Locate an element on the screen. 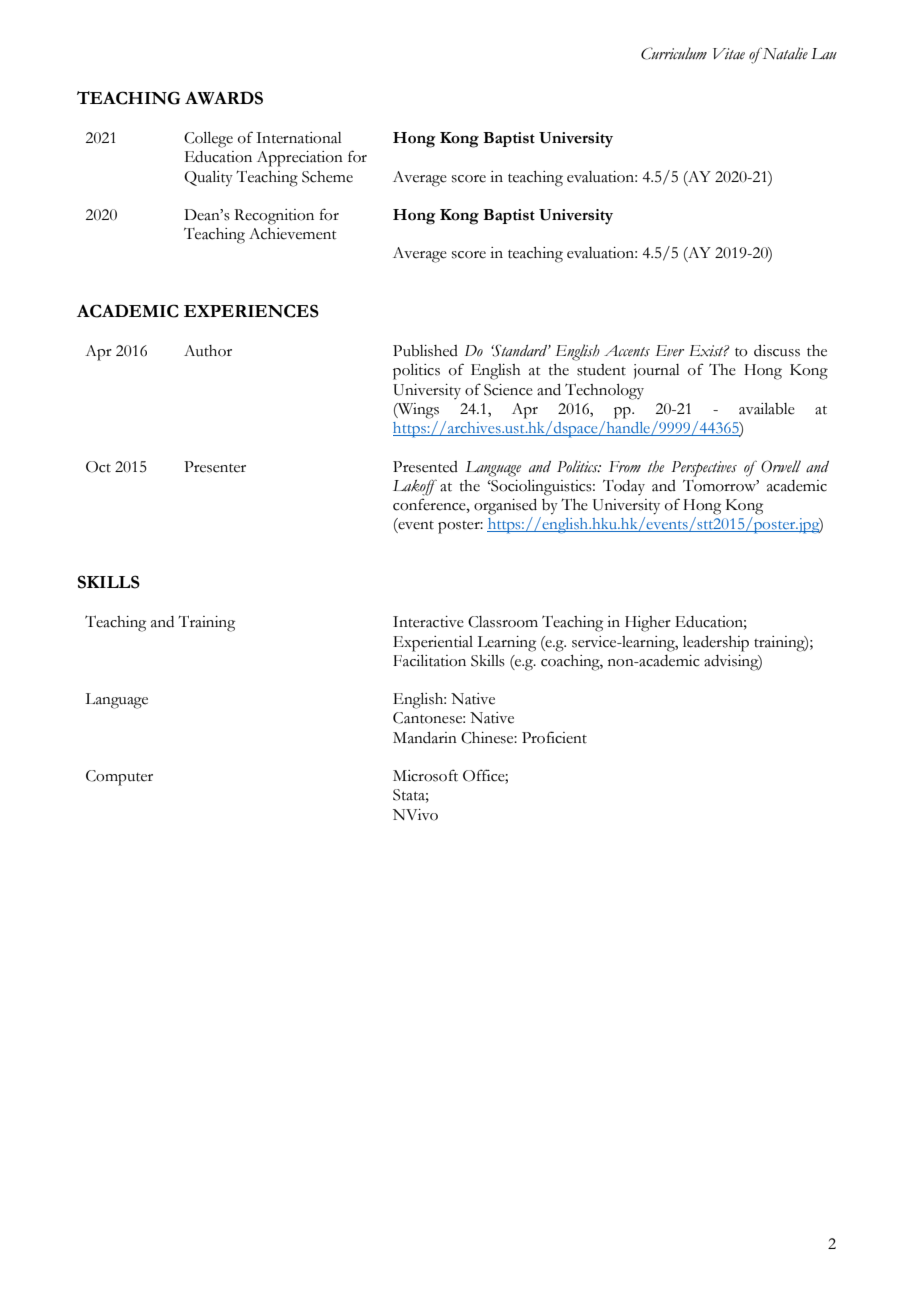  Proficient is located at coordinates (554, 737).
